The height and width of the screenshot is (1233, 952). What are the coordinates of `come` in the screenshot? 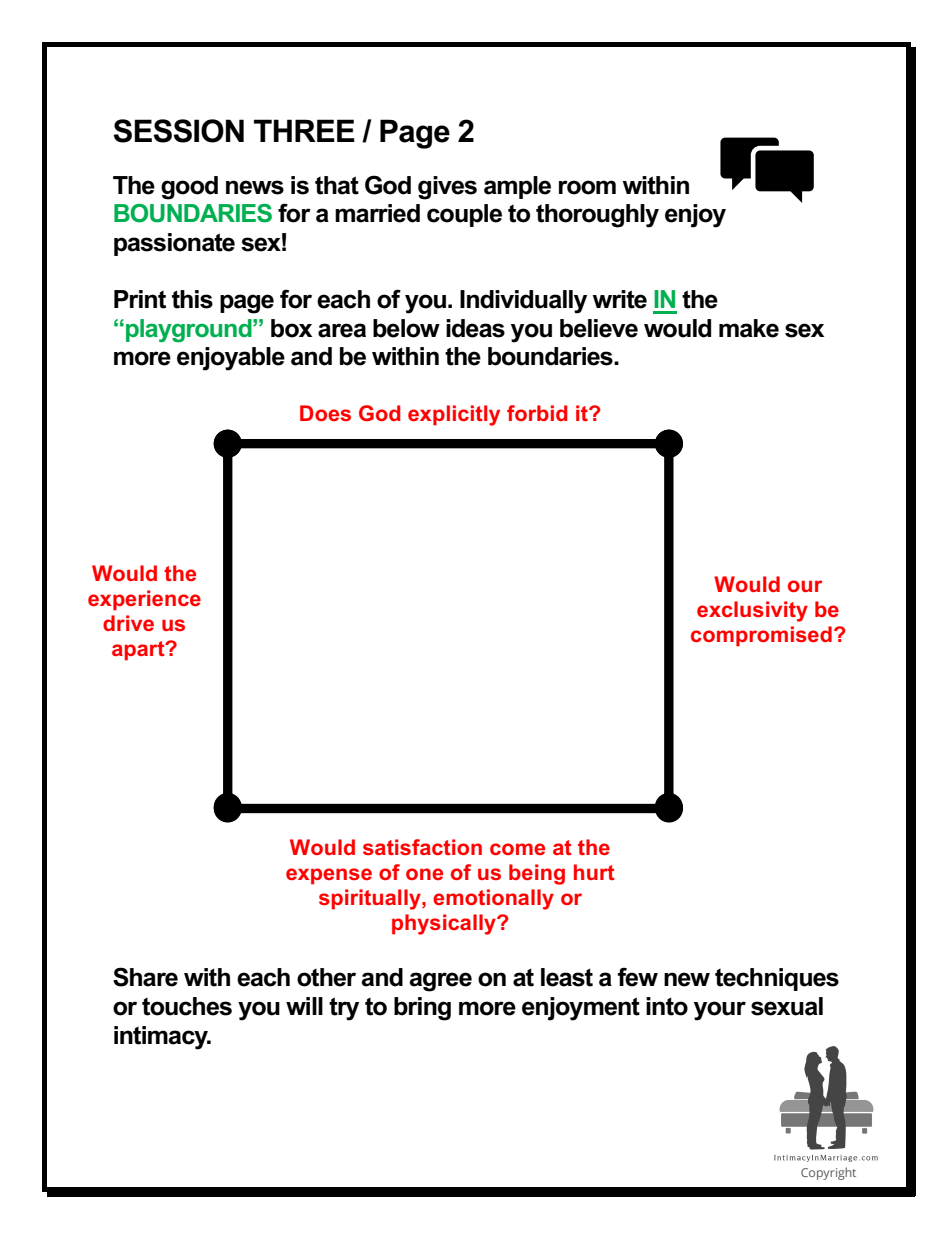 It's located at (517, 849).
